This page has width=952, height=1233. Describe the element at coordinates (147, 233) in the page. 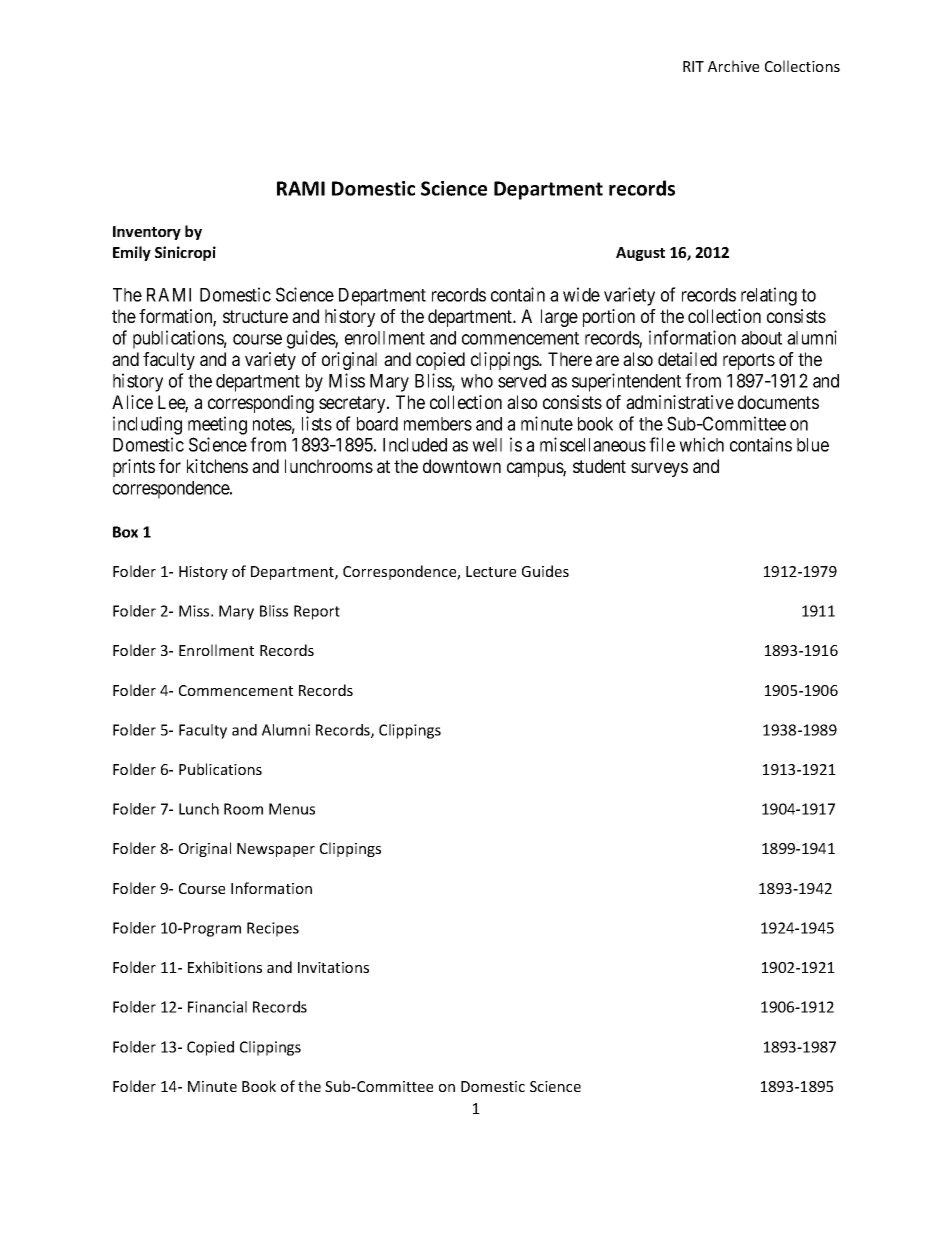

I see `Inventory` at that location.
